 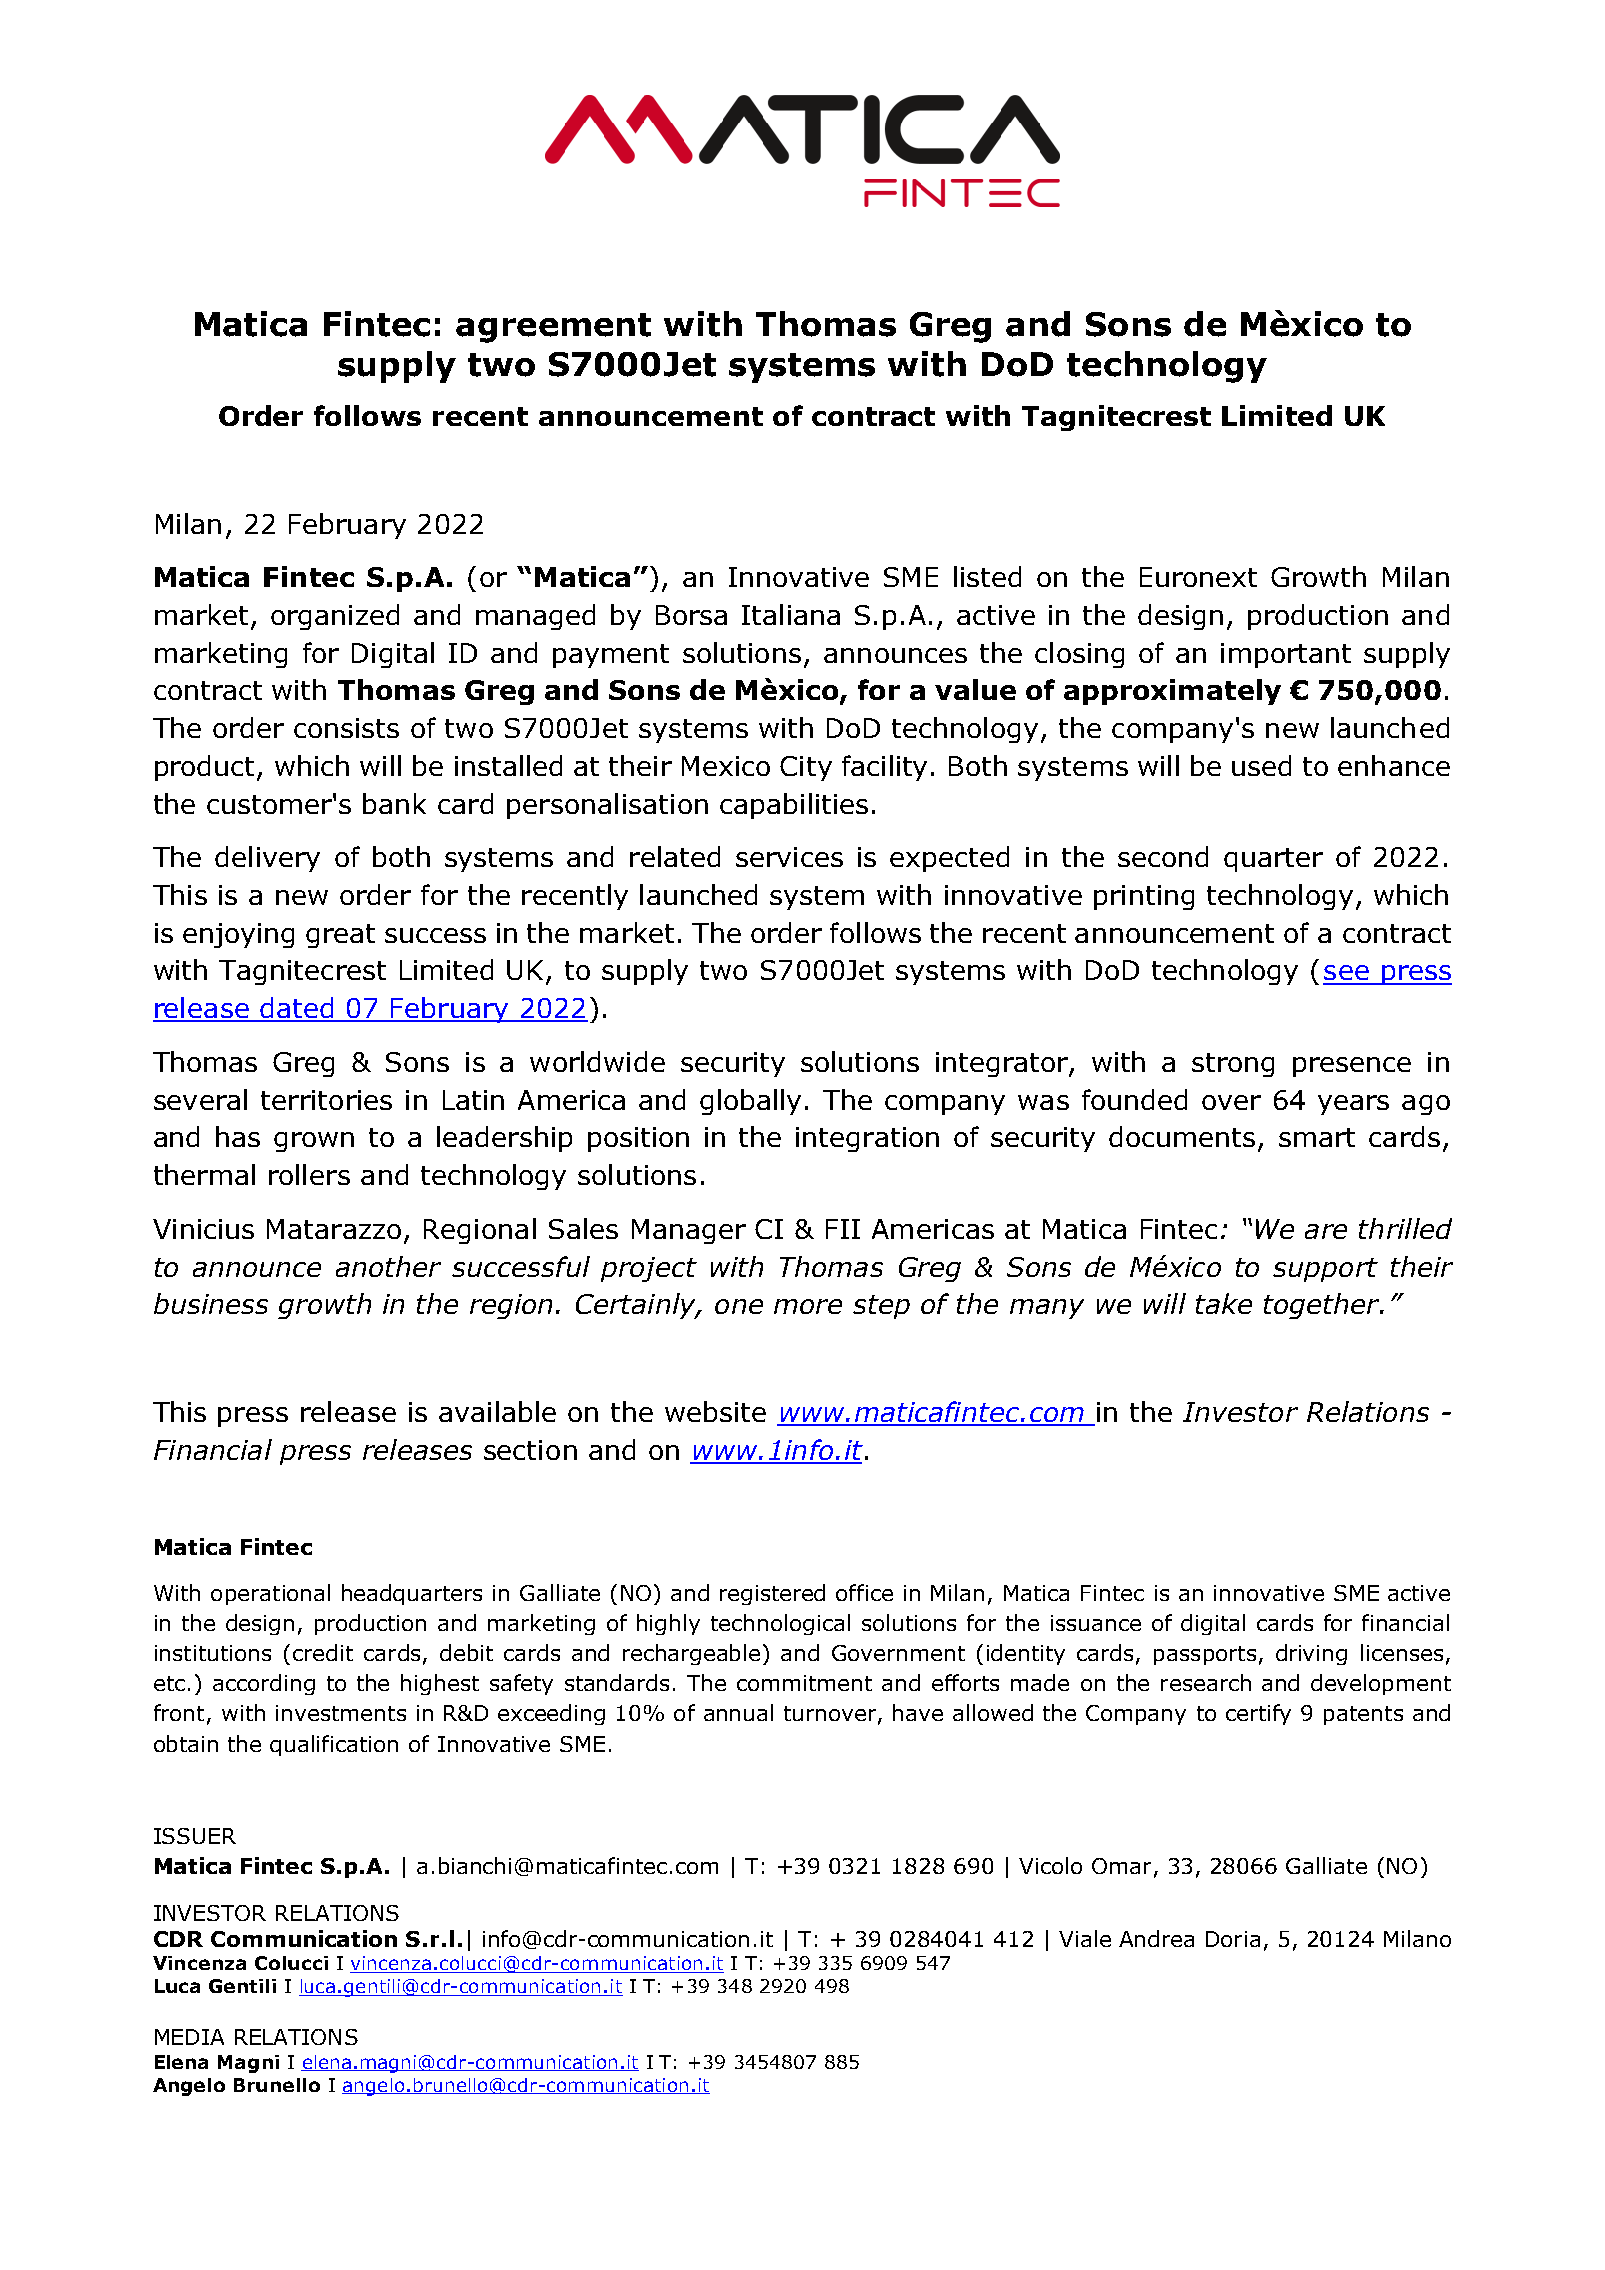 I want to click on FII, so click(x=843, y=1229).
